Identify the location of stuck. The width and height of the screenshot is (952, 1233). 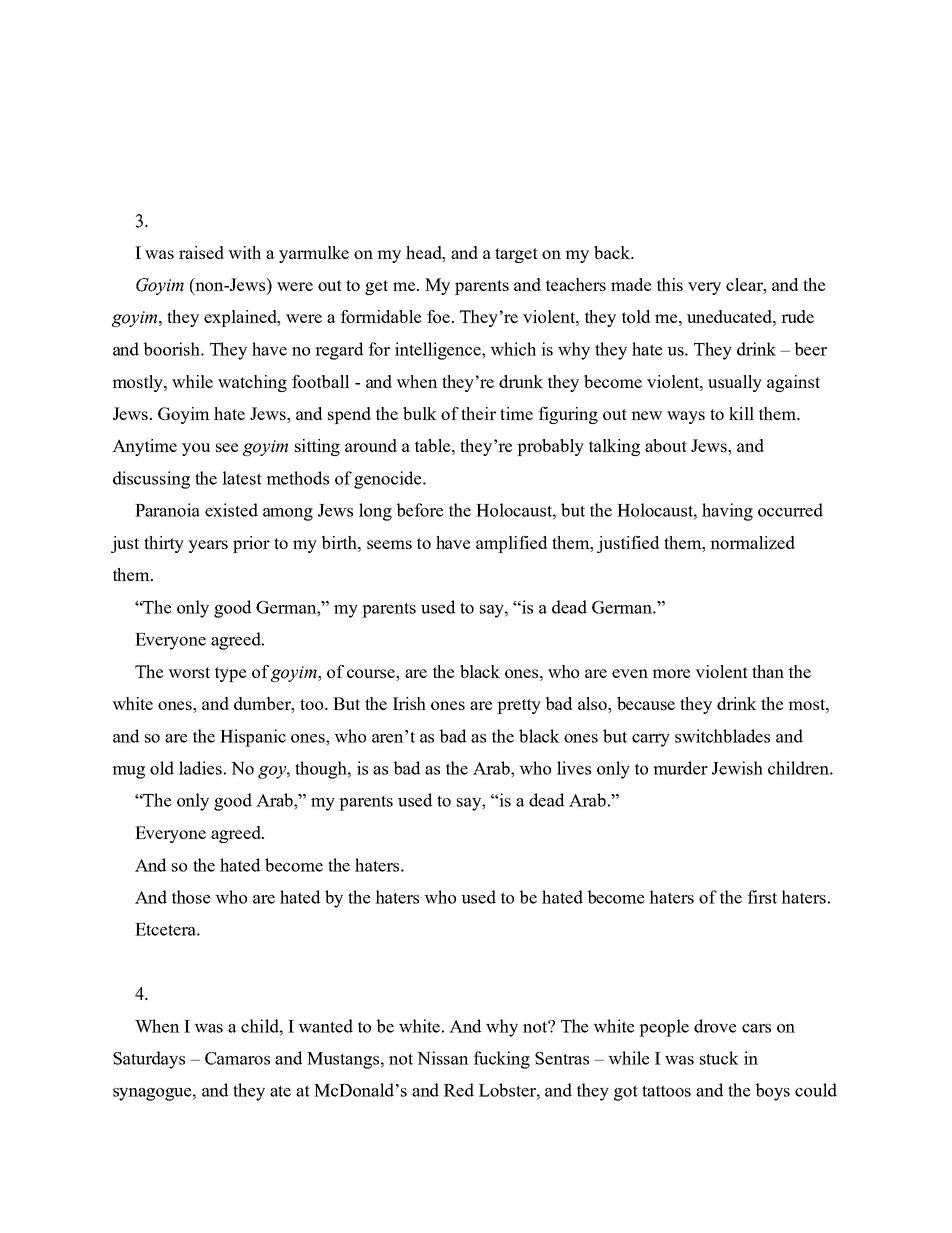
(719, 1058).
